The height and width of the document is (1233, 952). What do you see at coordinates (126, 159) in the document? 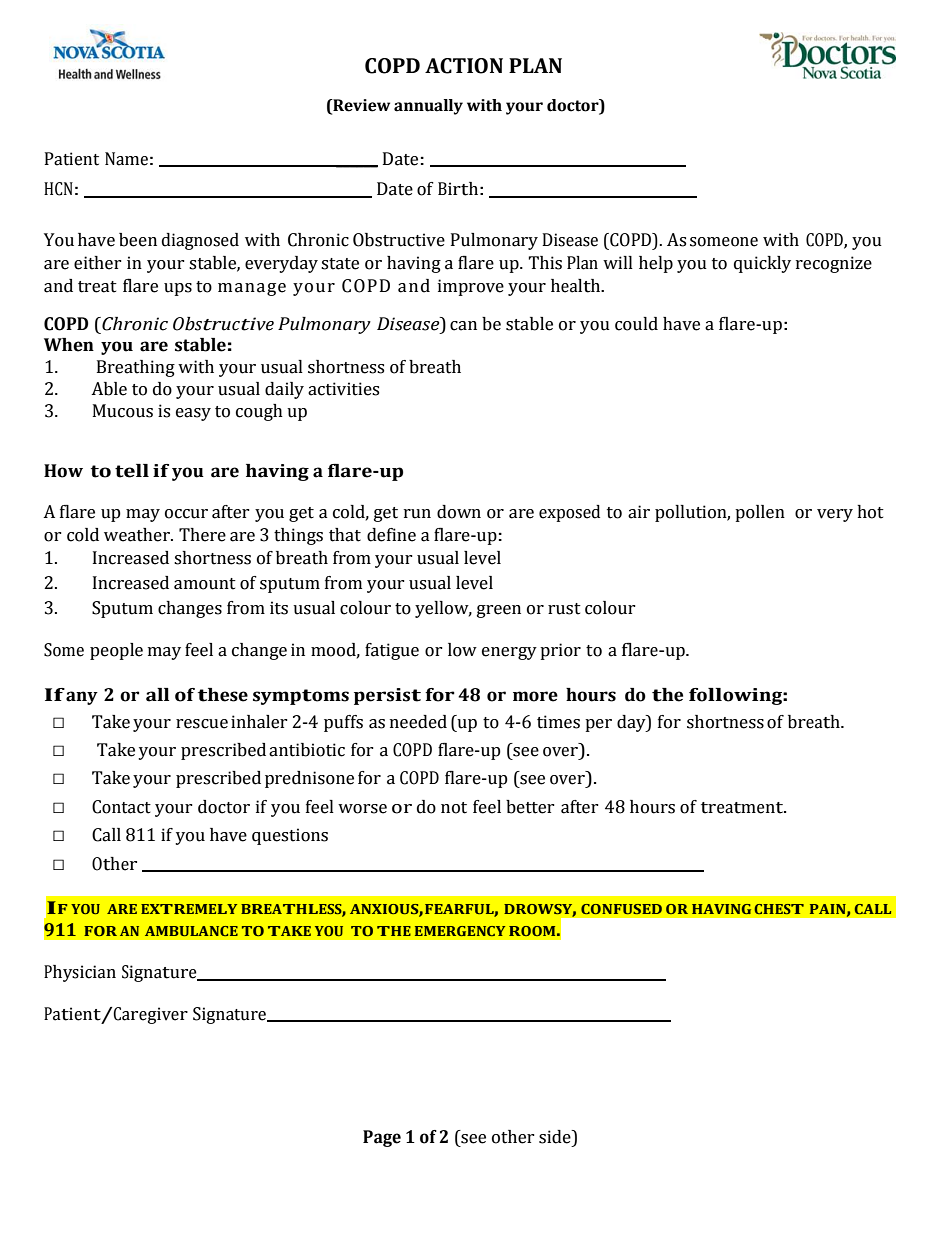
I see `Name` at bounding box center [126, 159].
